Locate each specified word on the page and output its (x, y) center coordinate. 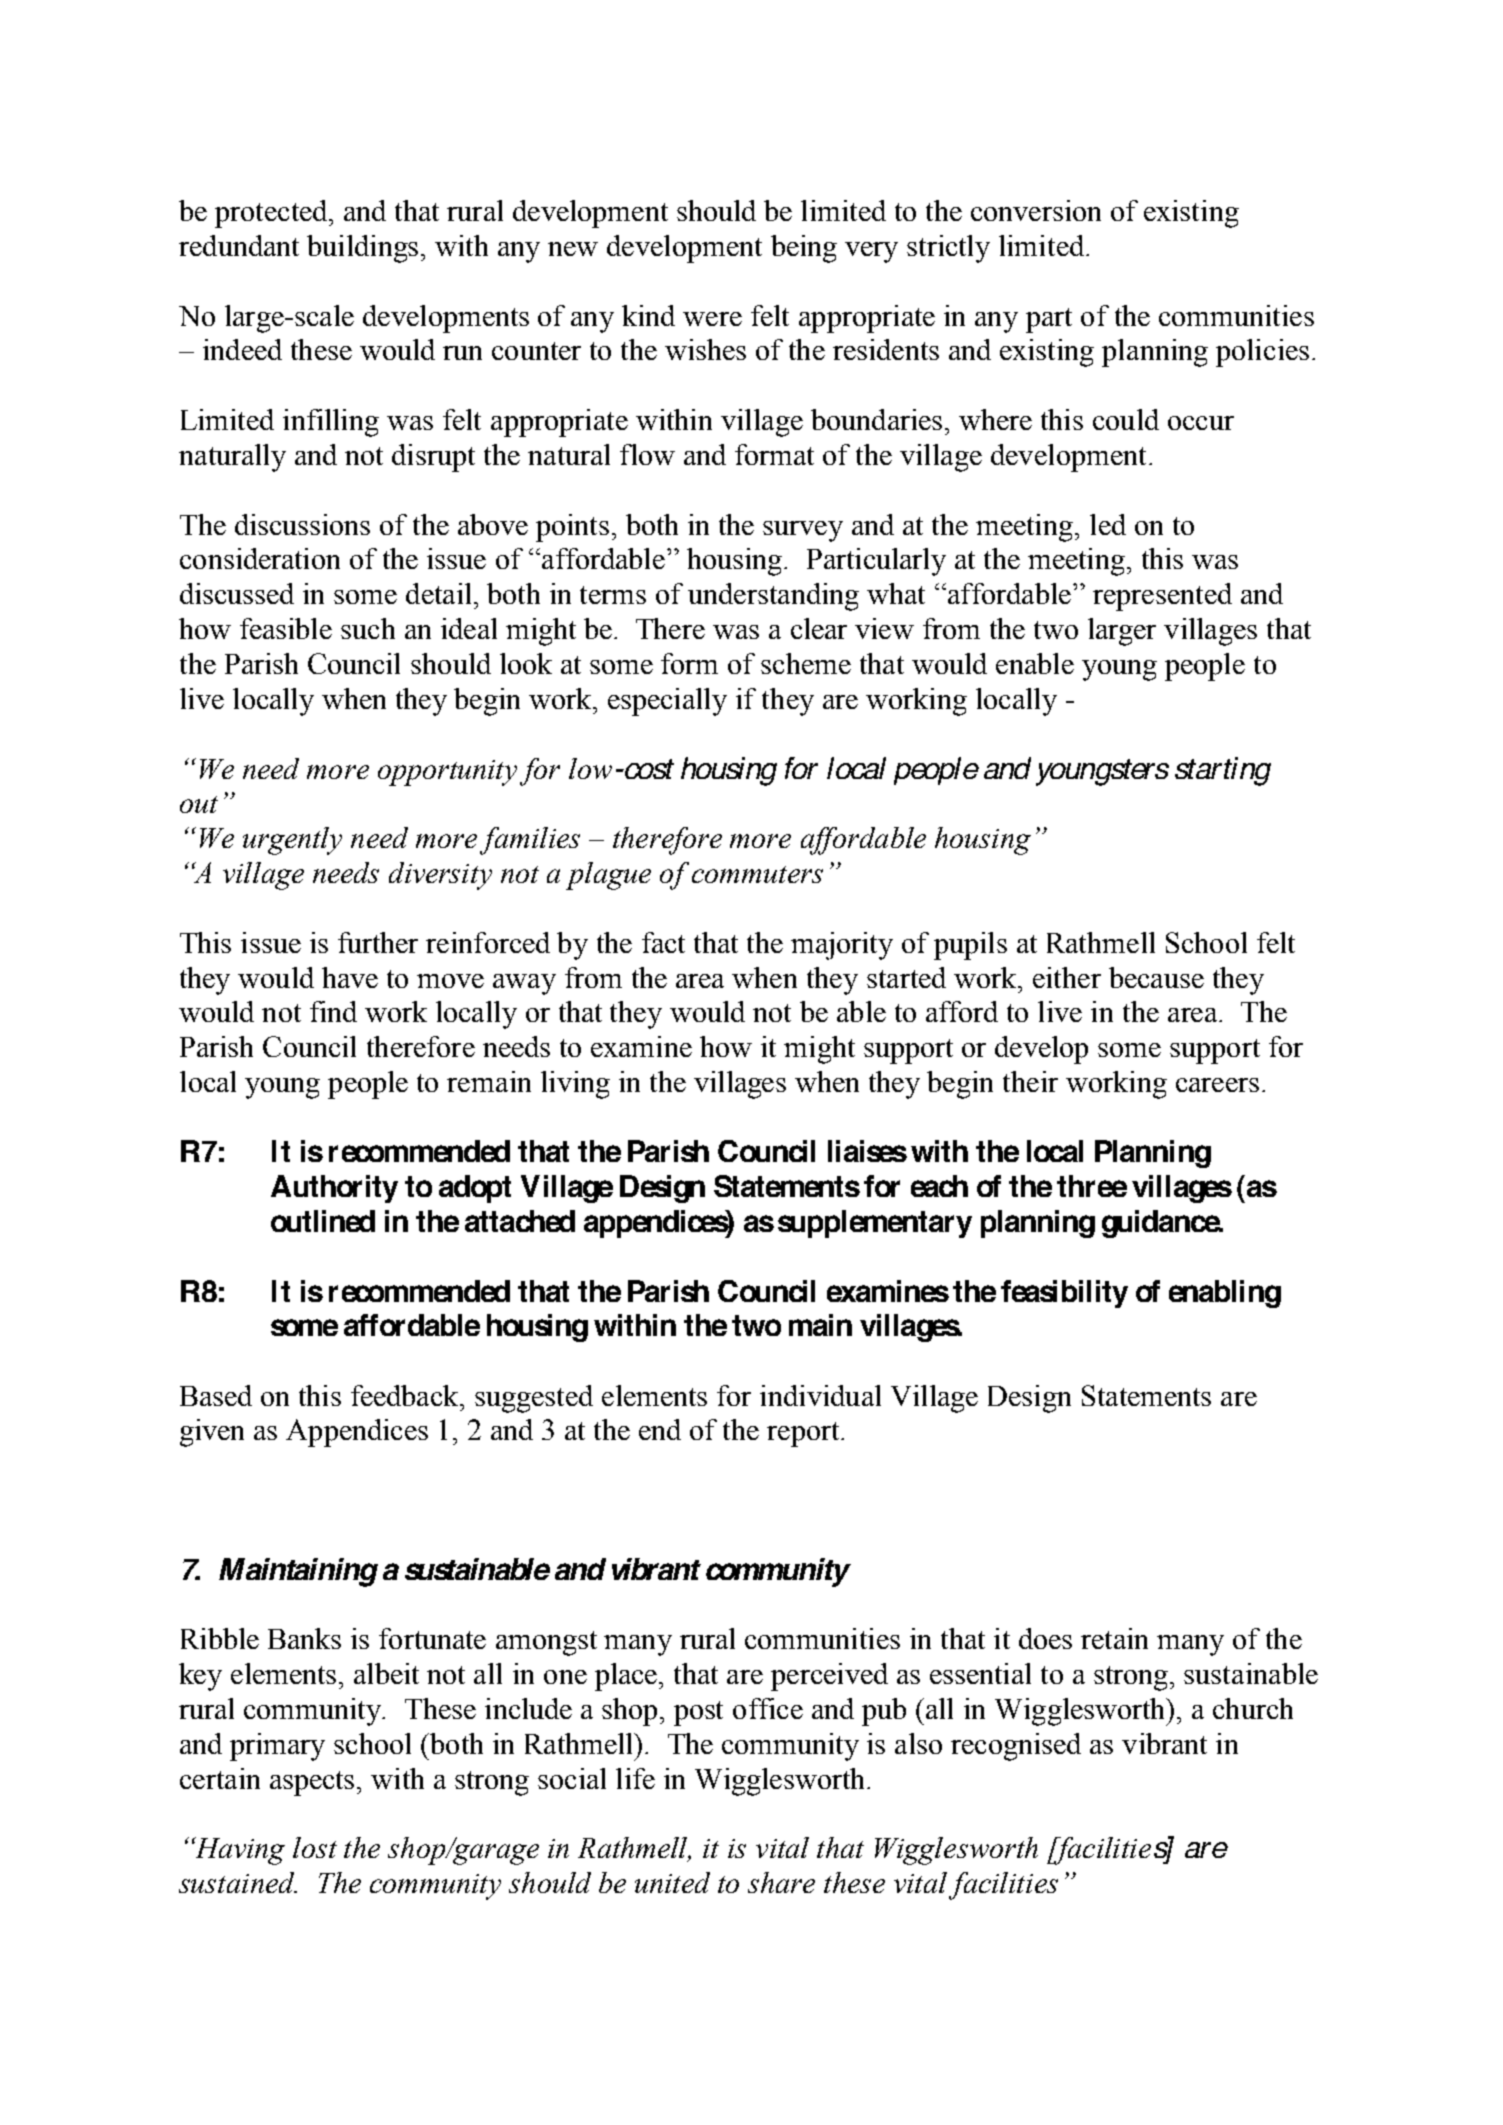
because (1156, 977)
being (804, 249)
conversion (1036, 210)
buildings (364, 249)
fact (663, 942)
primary (277, 1747)
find (333, 1011)
